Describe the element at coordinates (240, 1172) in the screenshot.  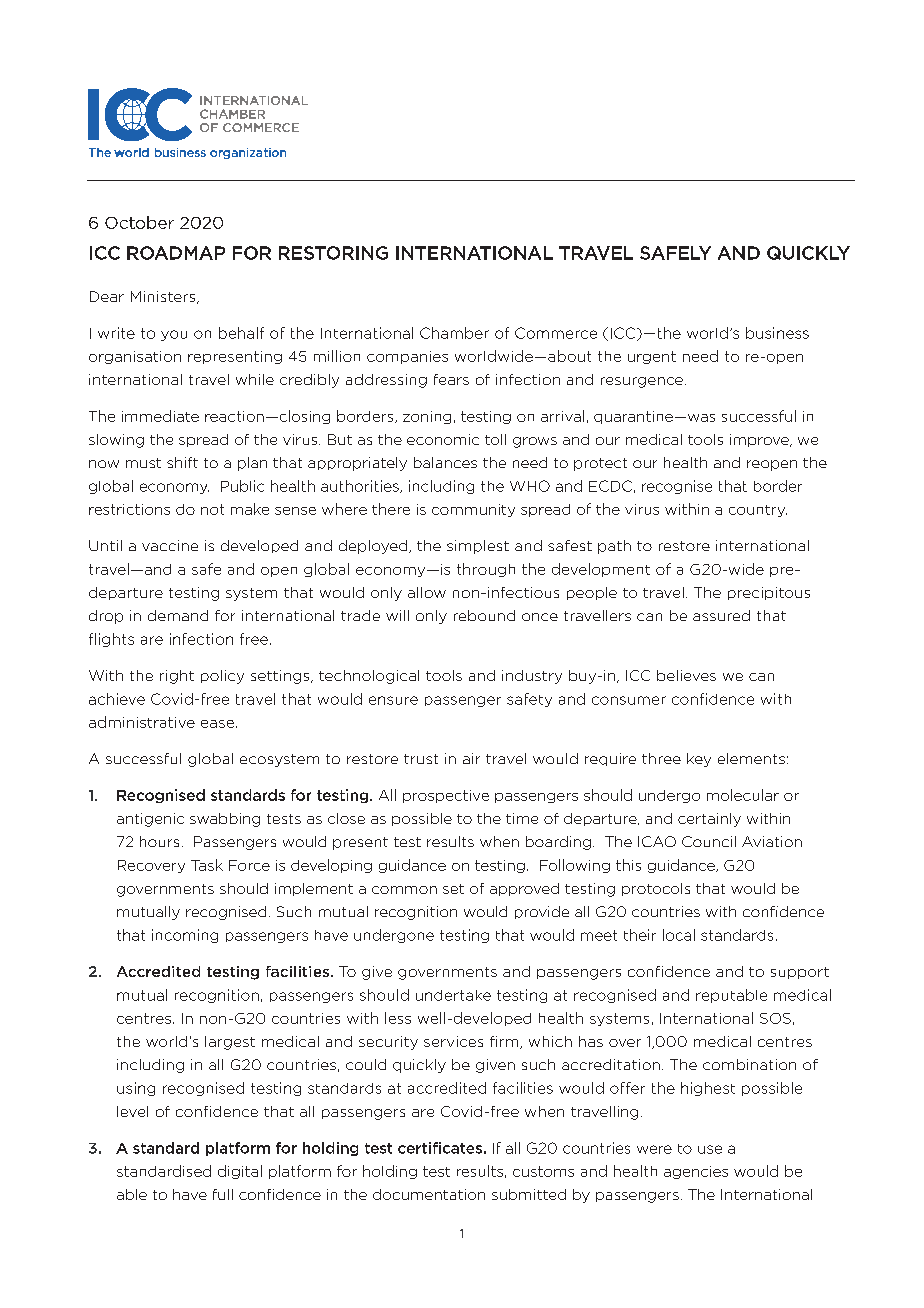
I see `digital` at that location.
